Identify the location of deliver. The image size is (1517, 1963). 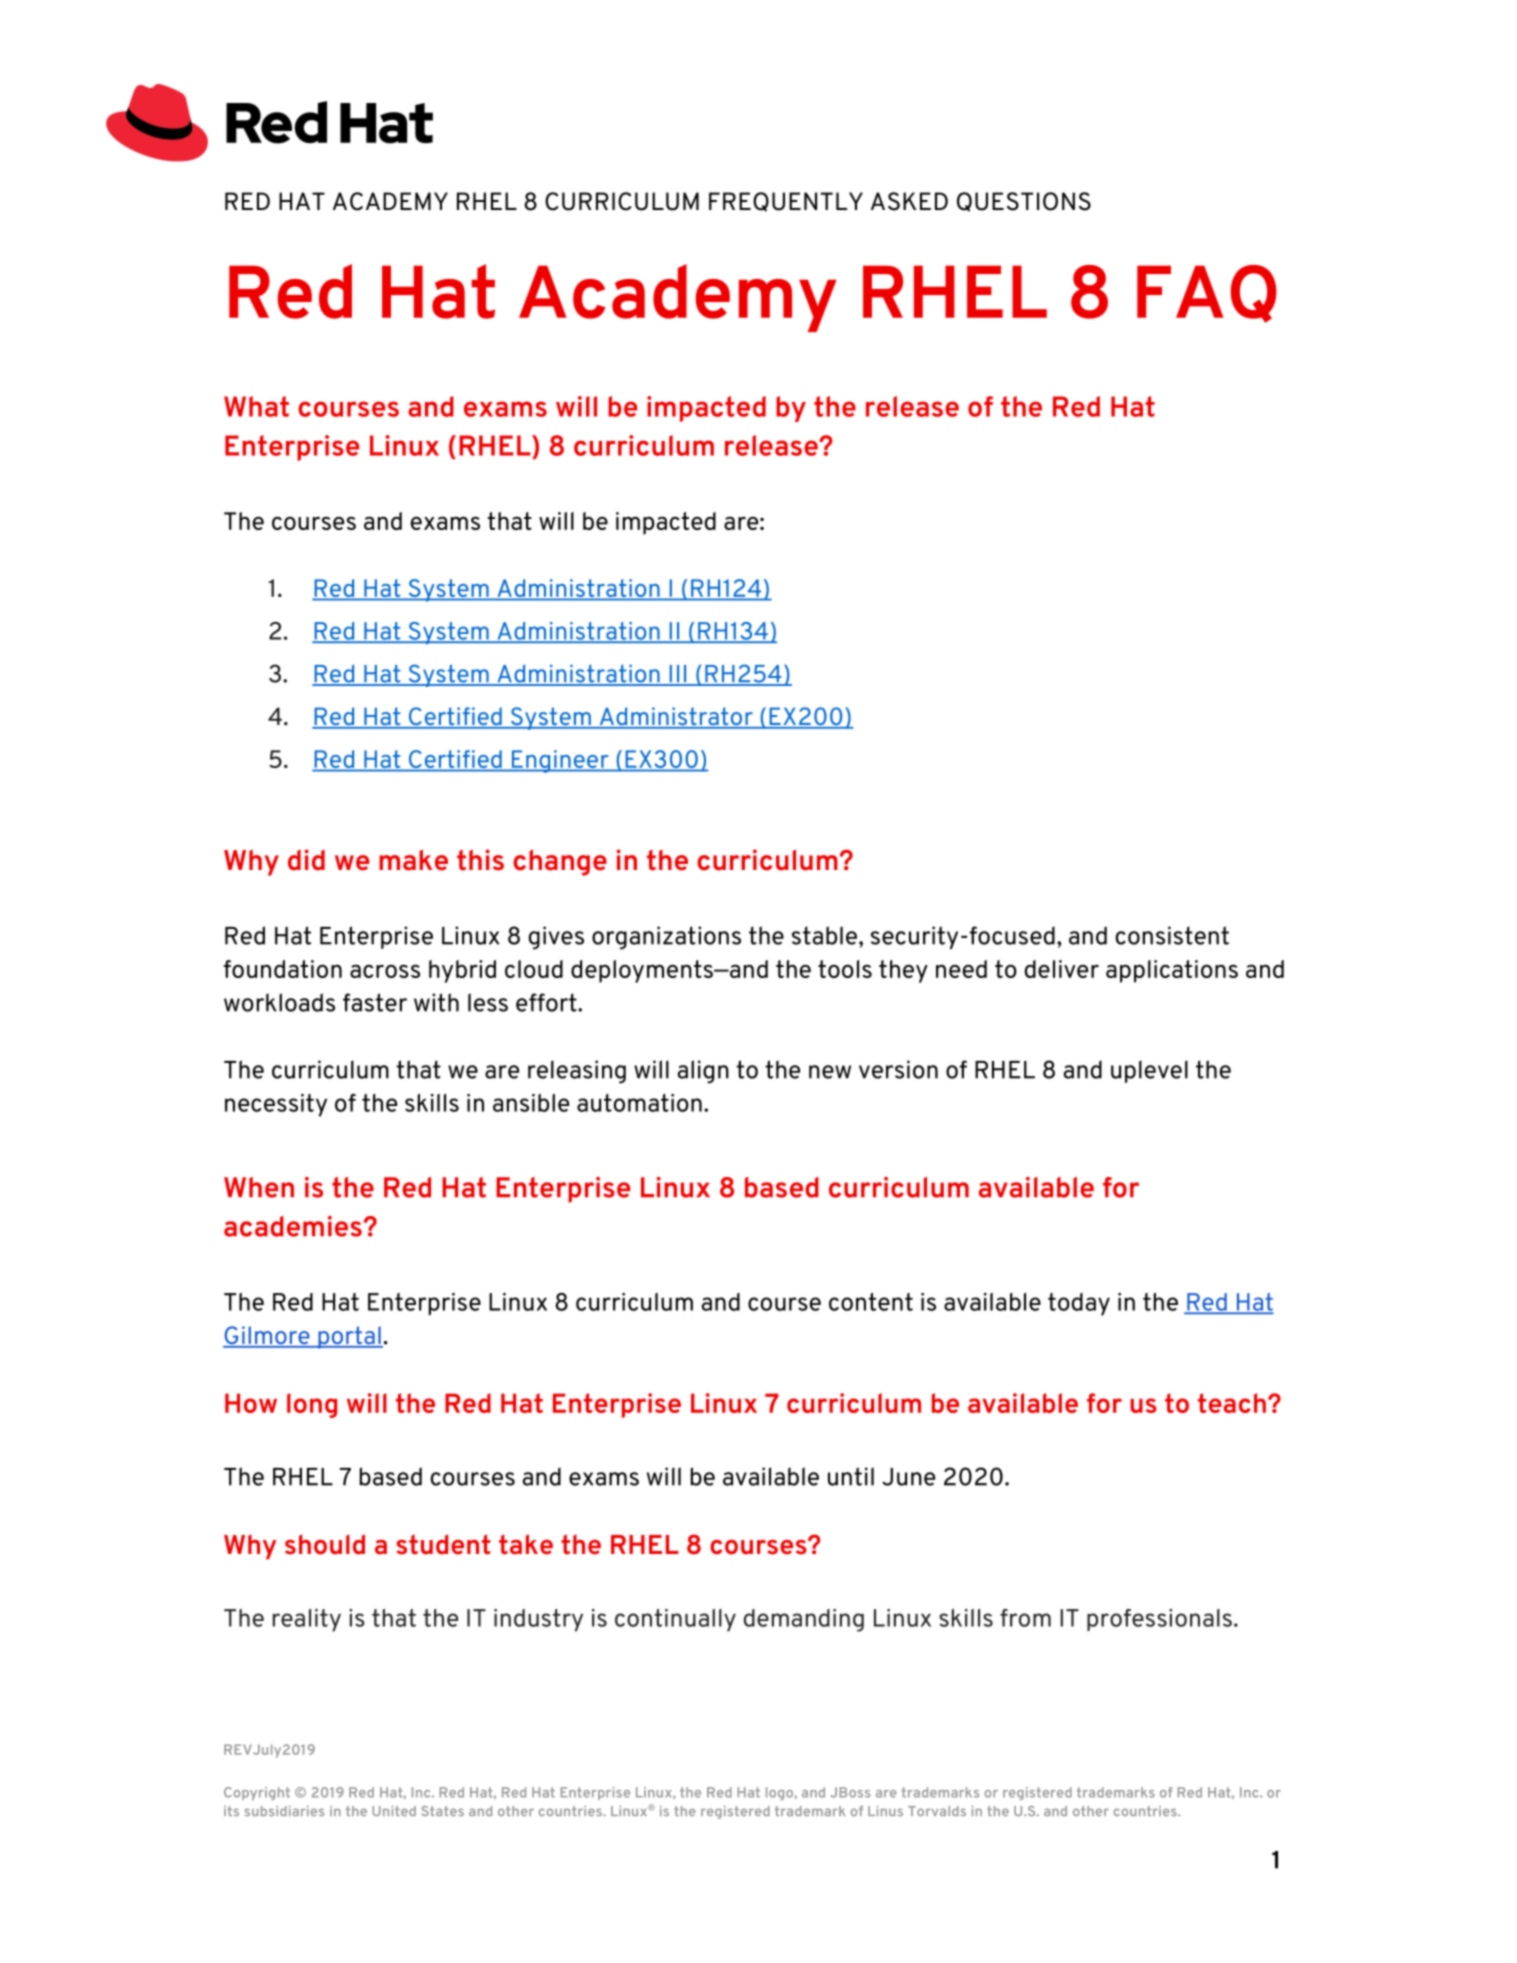
(1062, 969).
